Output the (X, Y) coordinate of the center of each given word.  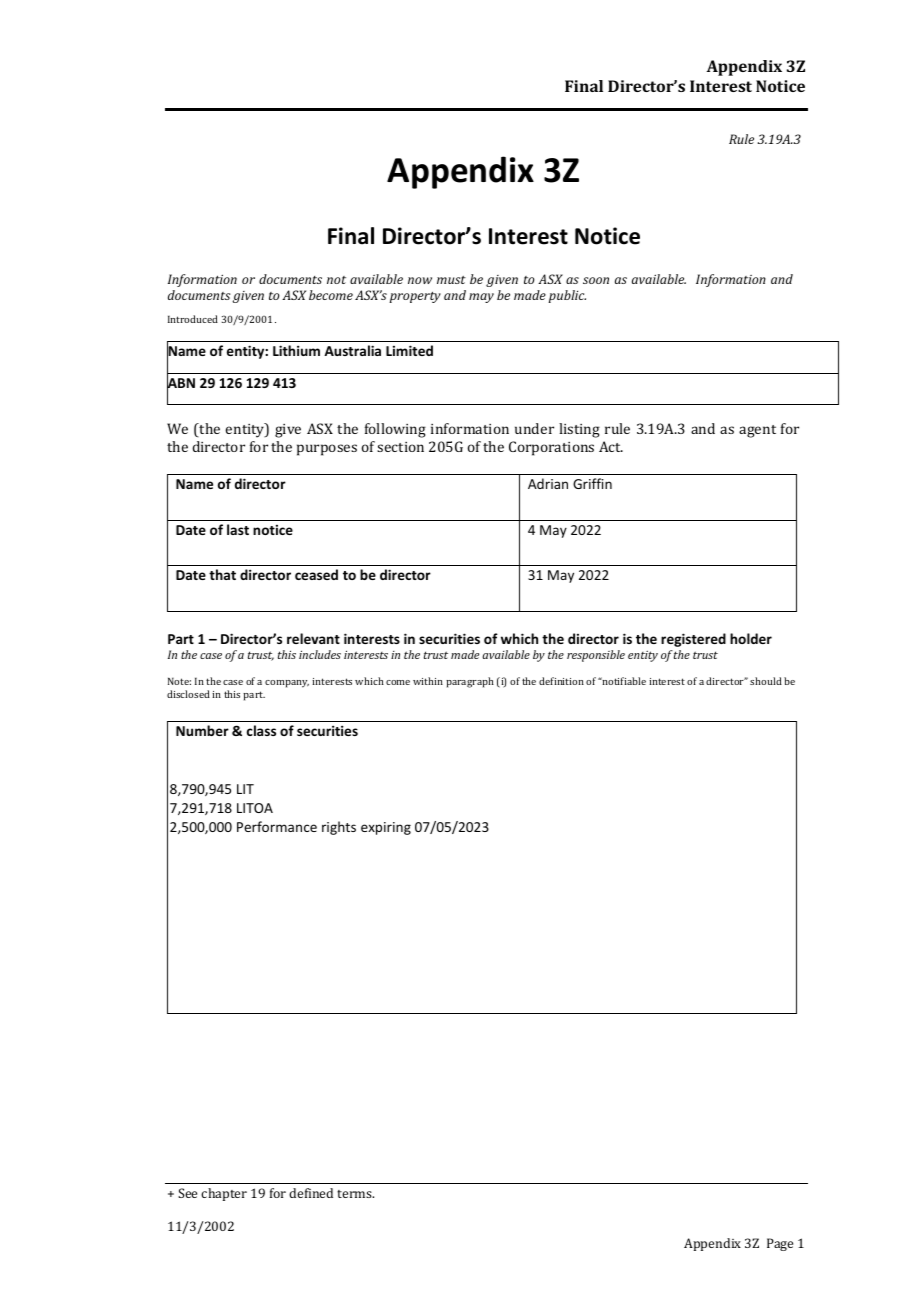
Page (780, 1244)
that (222, 574)
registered (693, 640)
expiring (386, 828)
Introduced (193, 319)
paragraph (470, 682)
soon (596, 280)
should (766, 681)
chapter (224, 1194)
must (451, 280)
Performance (277, 826)
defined (311, 1193)
